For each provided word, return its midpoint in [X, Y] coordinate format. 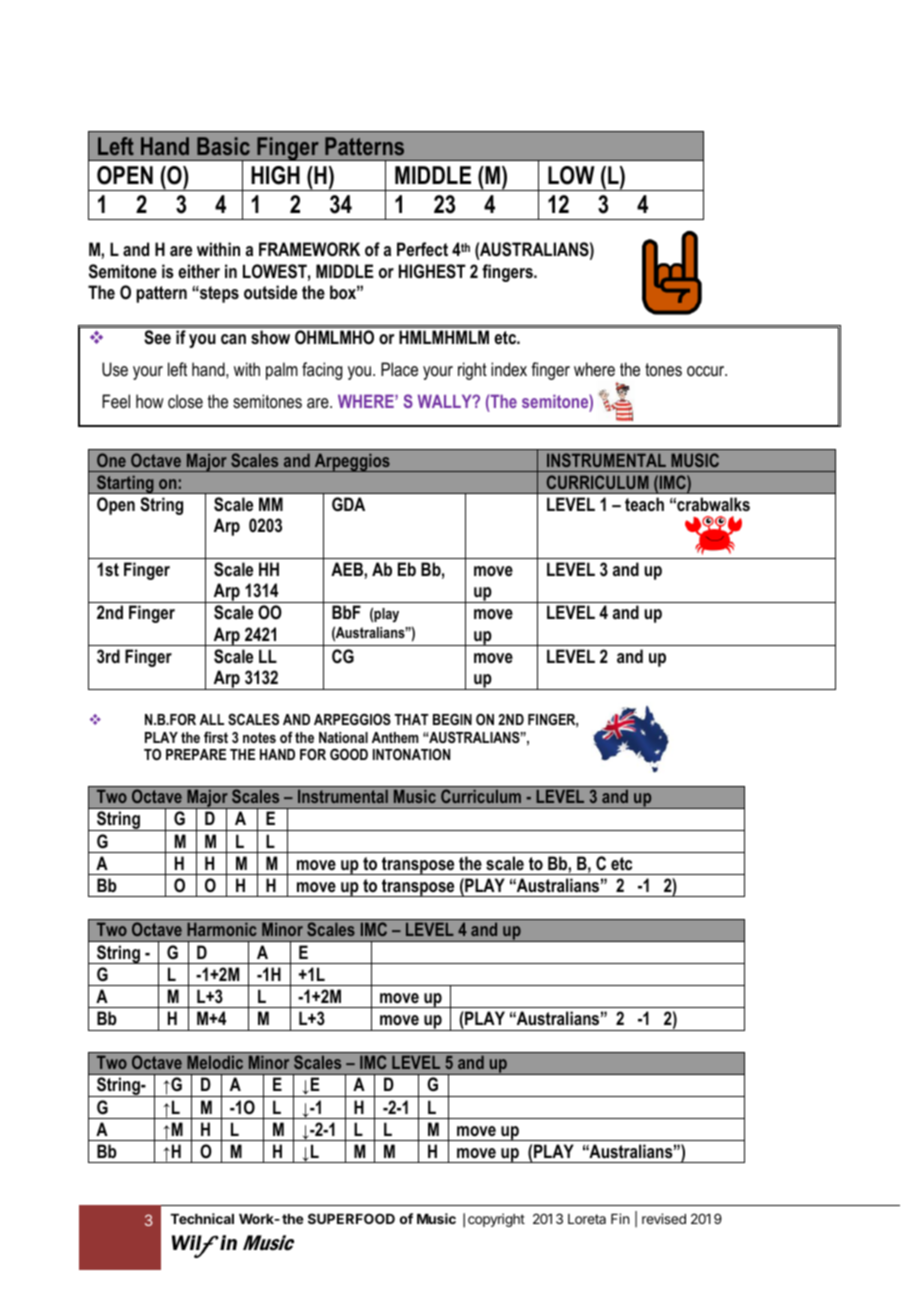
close [185, 401]
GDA [348, 504]
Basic [223, 146]
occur [707, 371]
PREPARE [196, 754]
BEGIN [452, 719]
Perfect [422, 249]
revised [664, 1218]
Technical [202, 1218]
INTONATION [411, 754]
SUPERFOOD [351, 1218]
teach [644, 504]
